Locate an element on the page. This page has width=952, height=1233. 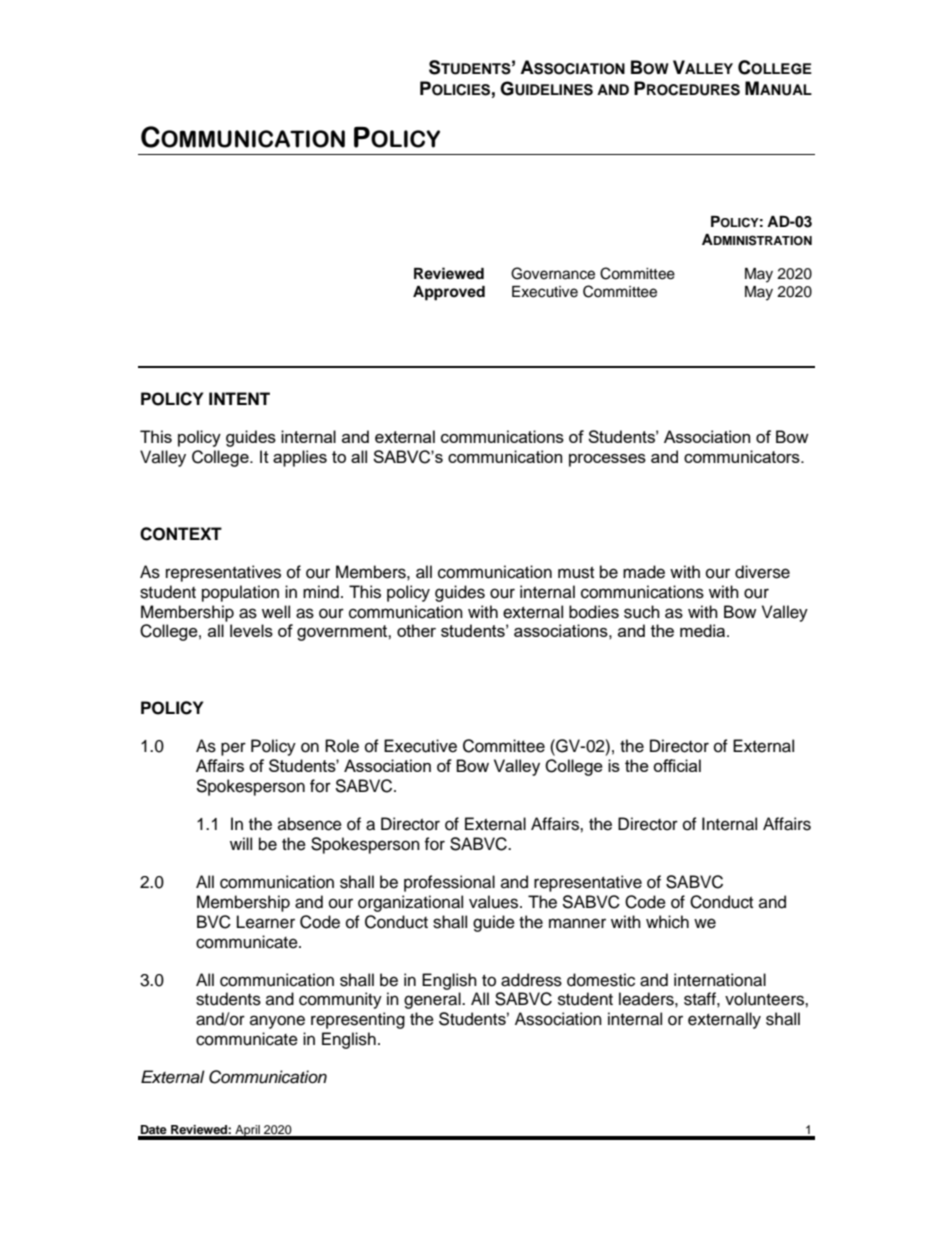
applies is located at coordinates (300, 458).
